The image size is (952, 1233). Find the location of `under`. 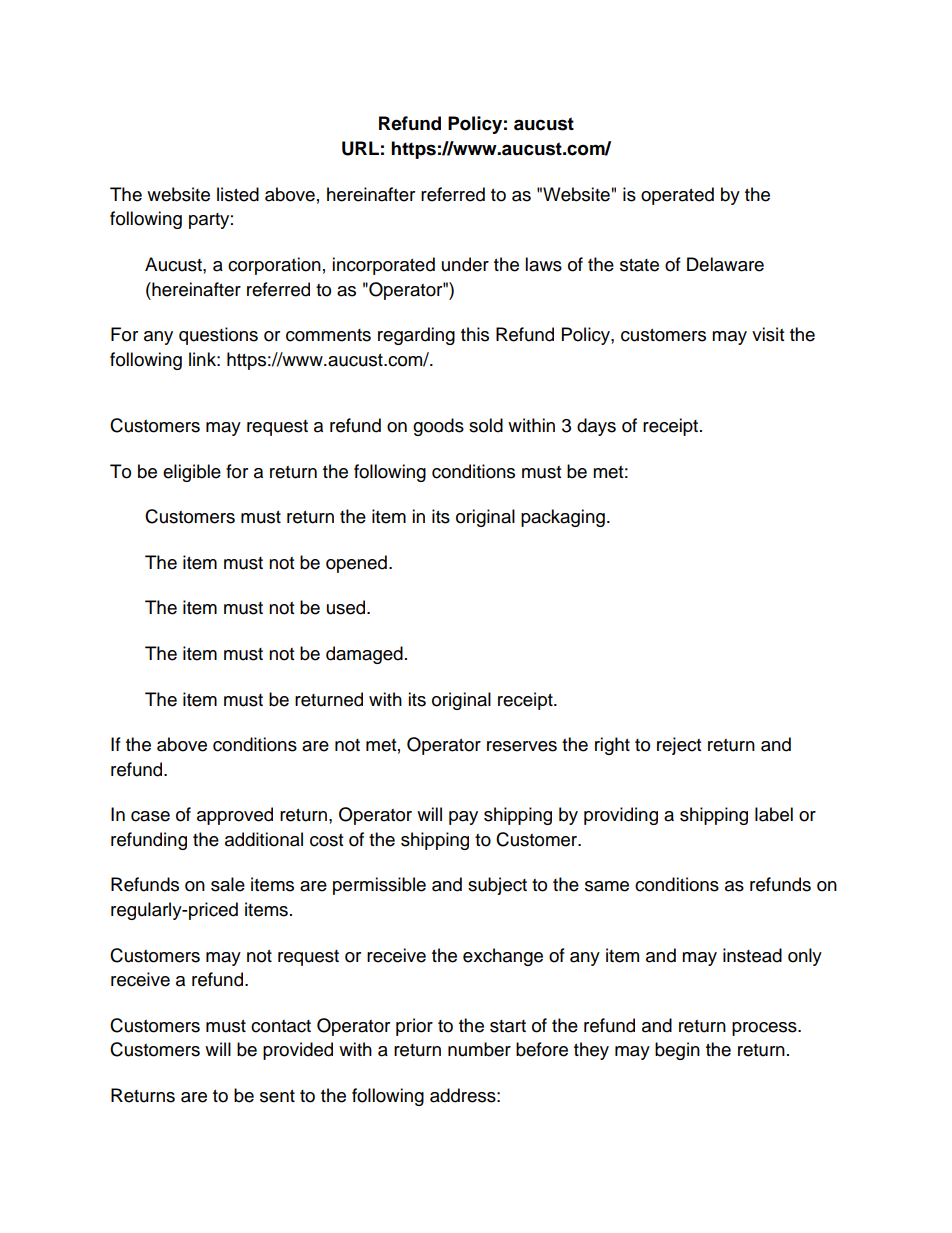

under is located at coordinates (465, 264).
